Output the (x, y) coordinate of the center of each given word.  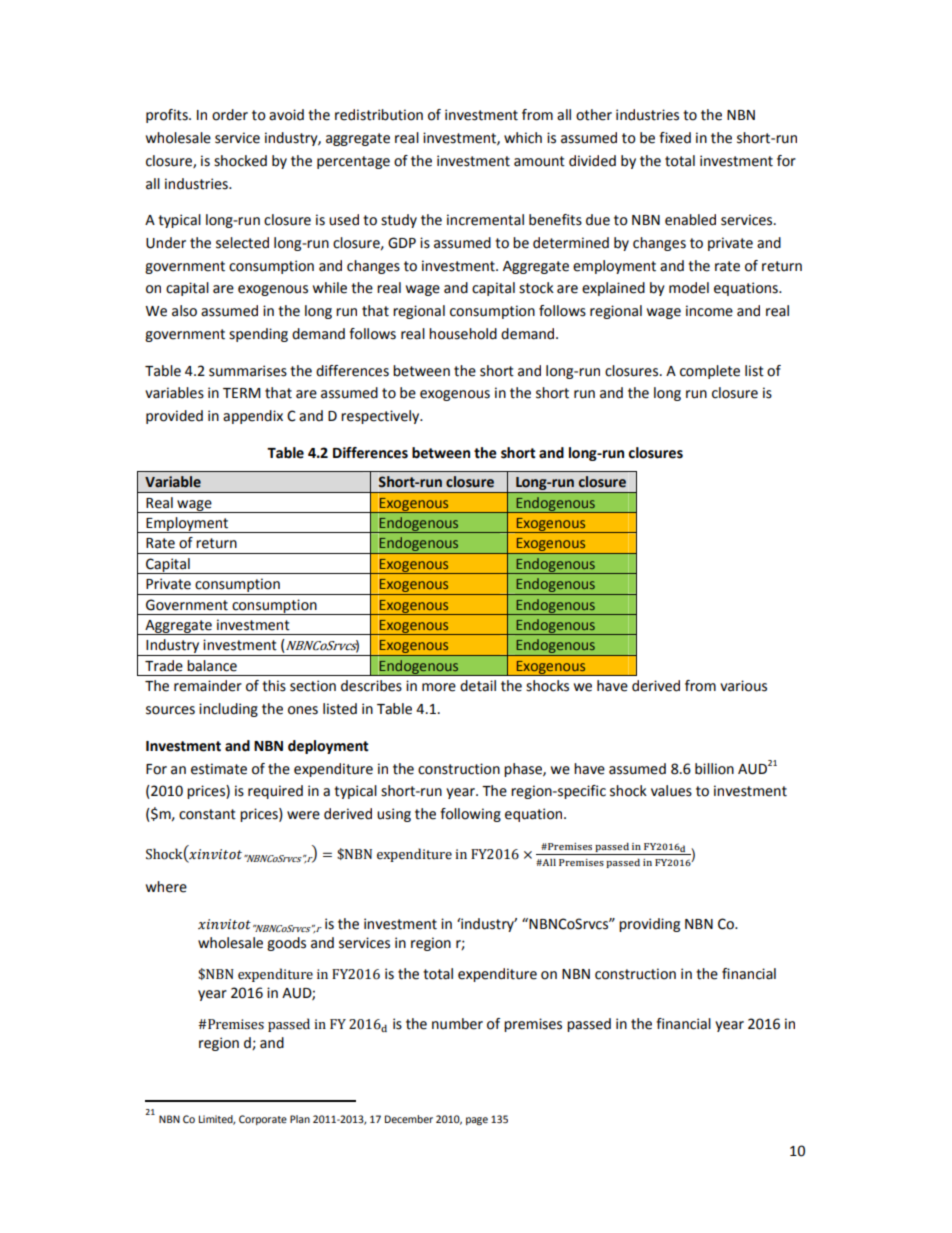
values (671, 791)
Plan (300, 1119)
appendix (253, 417)
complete (710, 372)
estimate (219, 769)
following (470, 815)
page (477, 1121)
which (523, 138)
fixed (675, 138)
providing (649, 925)
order (230, 115)
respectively (381, 417)
